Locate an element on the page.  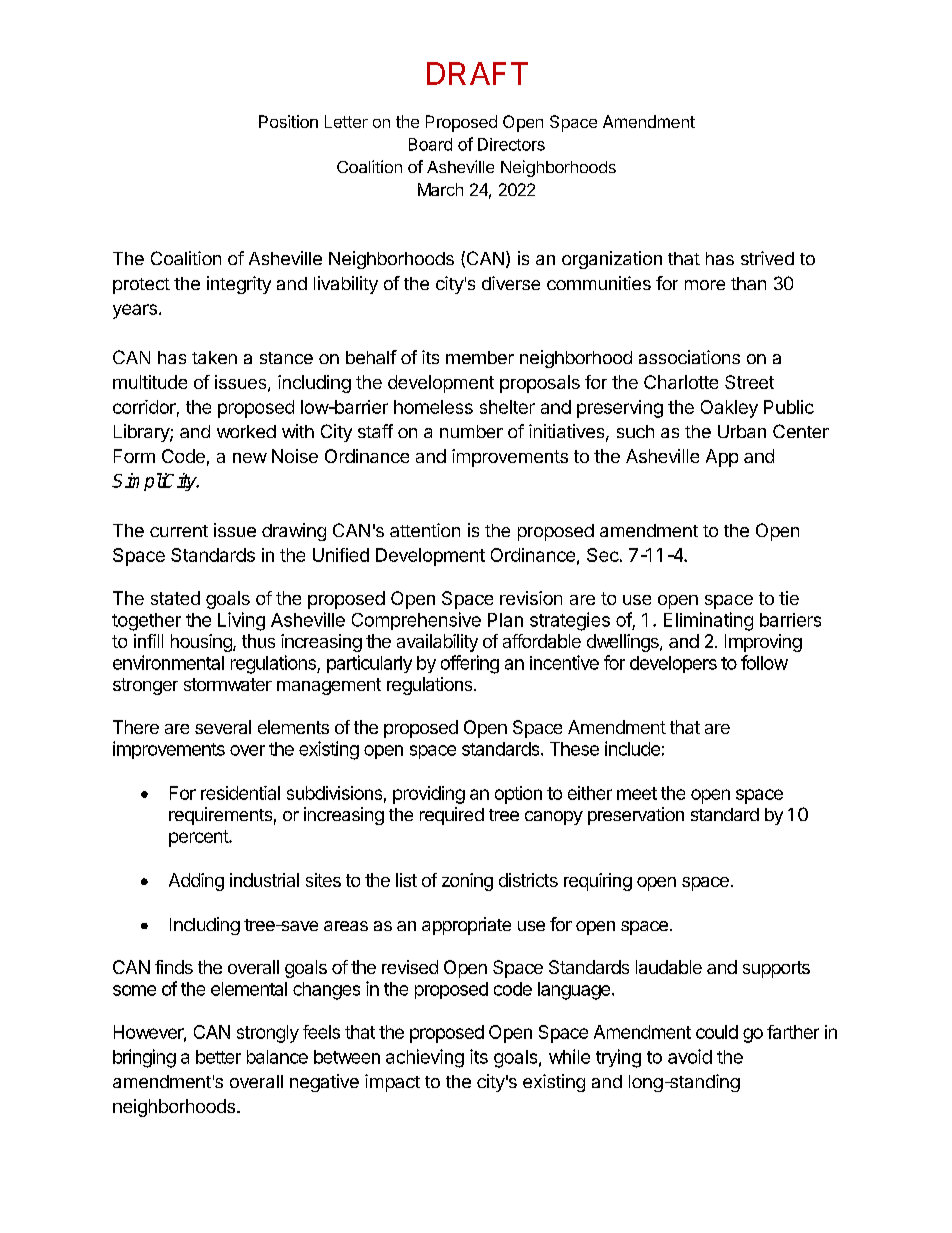
DRAFT is located at coordinates (477, 73).
